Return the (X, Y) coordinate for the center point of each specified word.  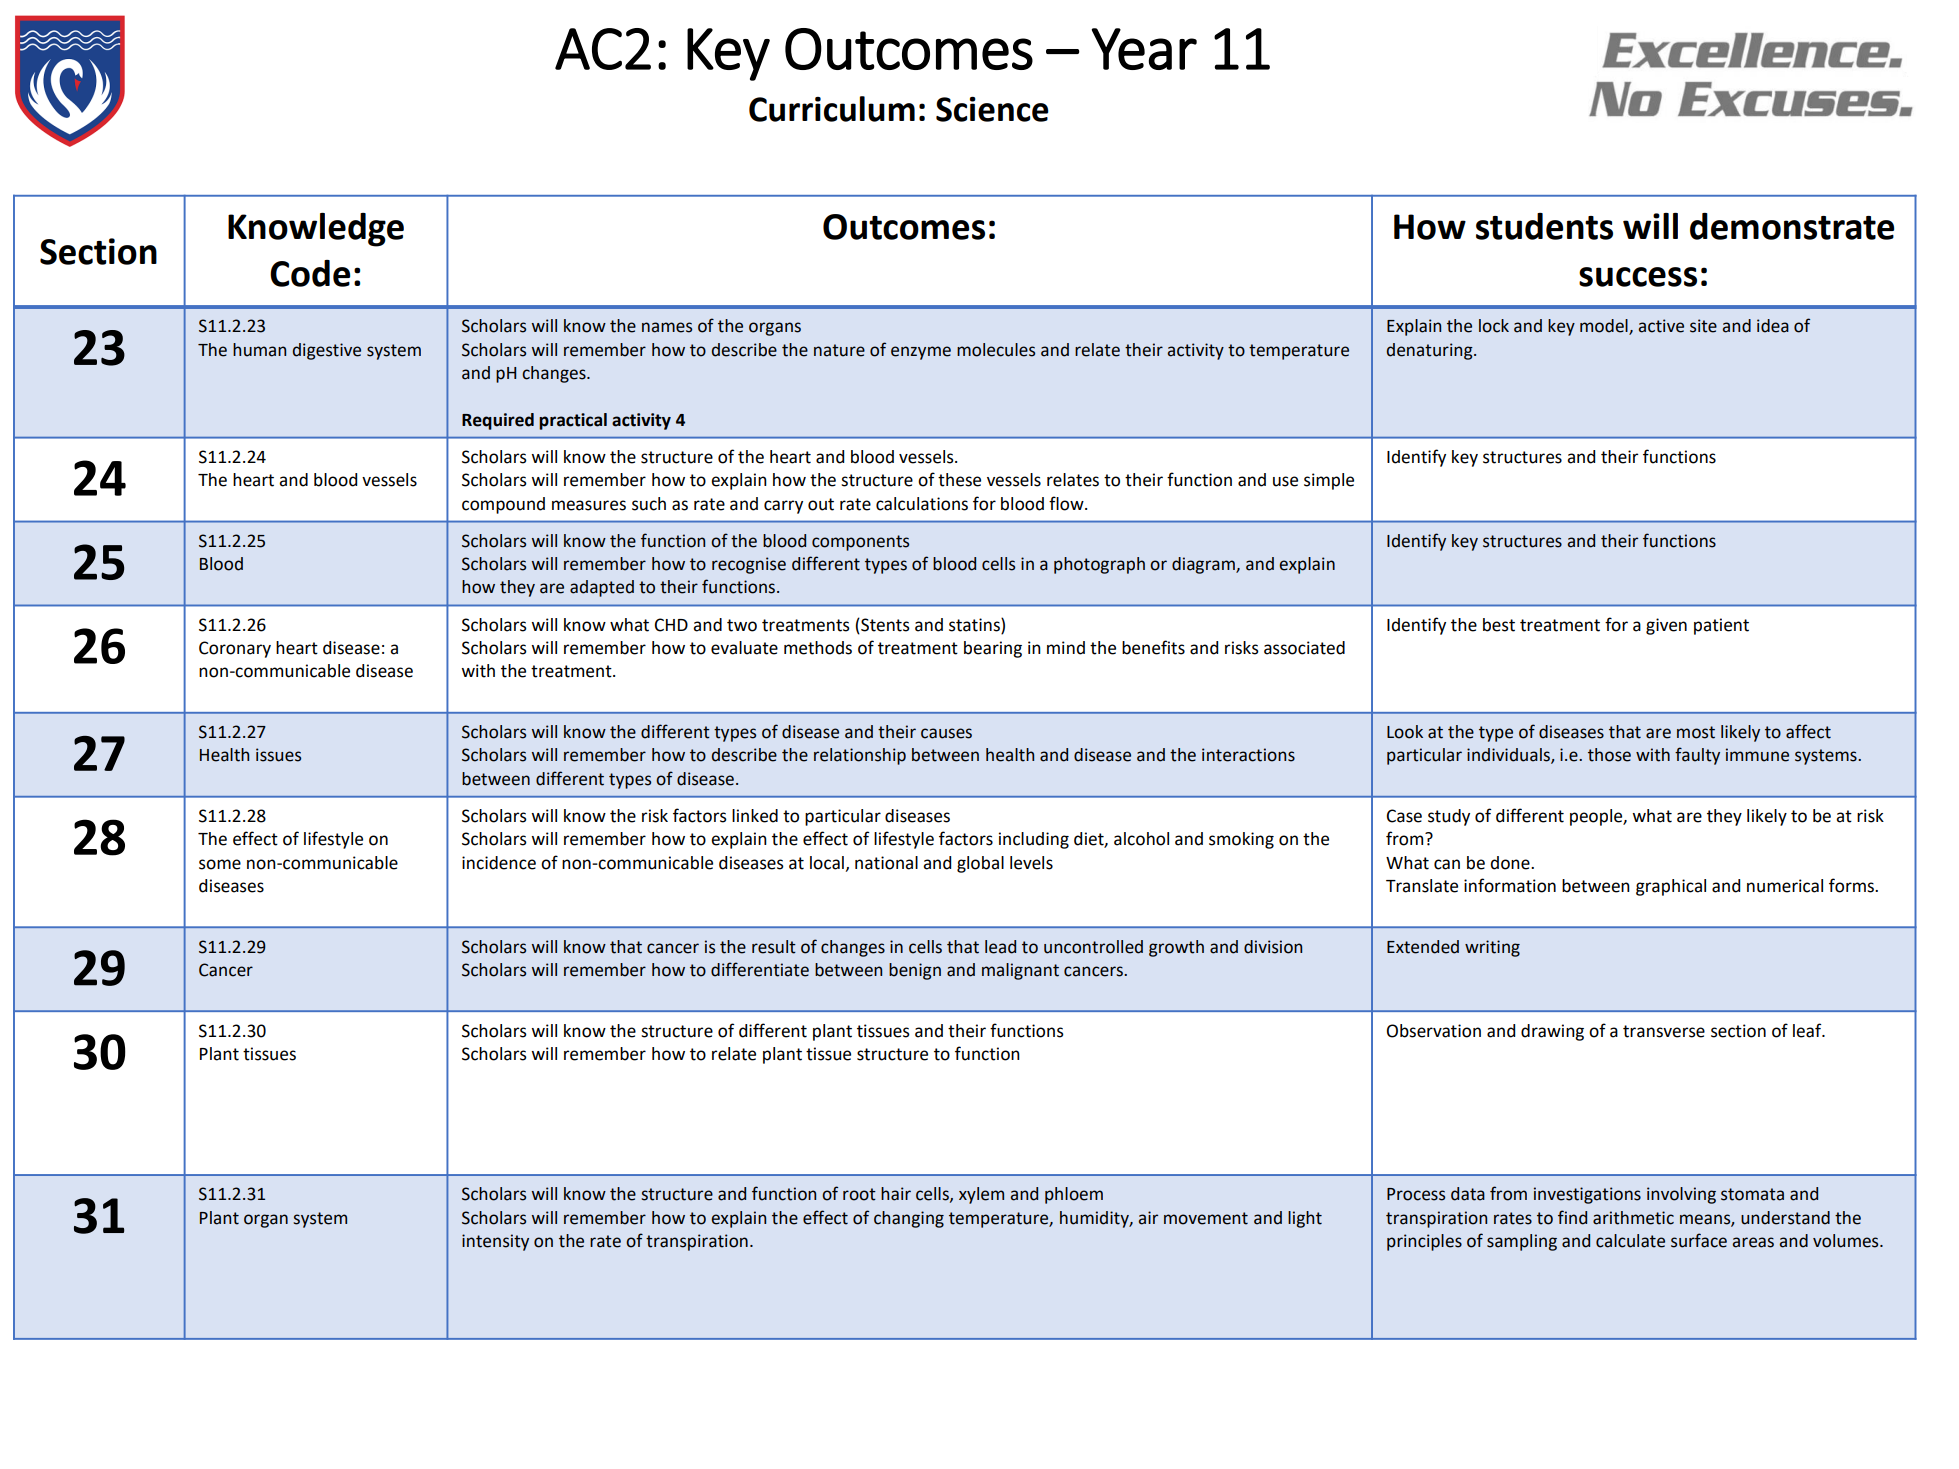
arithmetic (1633, 1218)
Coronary (235, 649)
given (1666, 626)
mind (1066, 648)
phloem (1074, 1195)
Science (992, 109)
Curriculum (832, 109)
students (1544, 226)
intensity (495, 1242)
